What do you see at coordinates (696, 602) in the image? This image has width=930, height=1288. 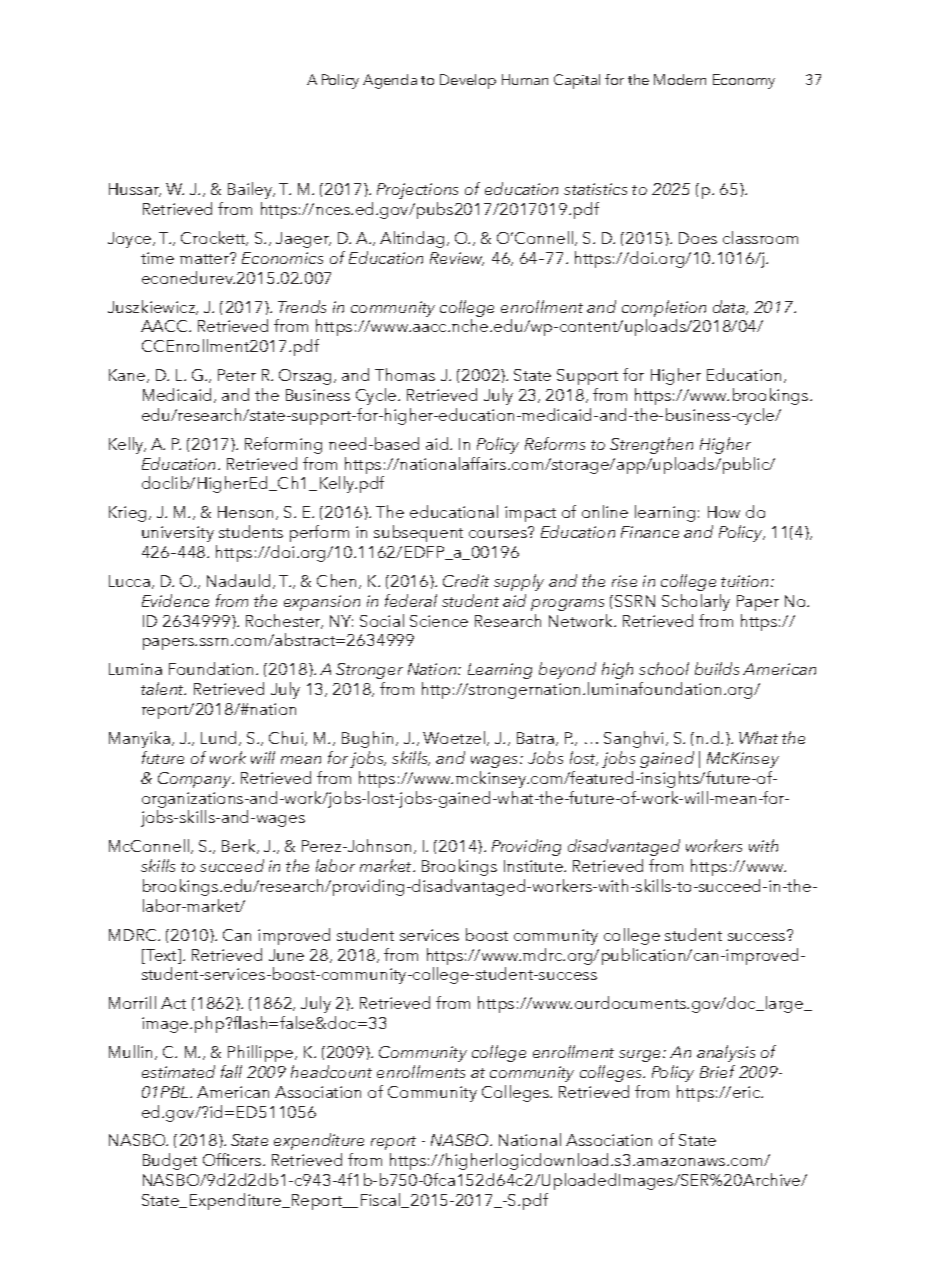 I see `Scholarly` at bounding box center [696, 602].
